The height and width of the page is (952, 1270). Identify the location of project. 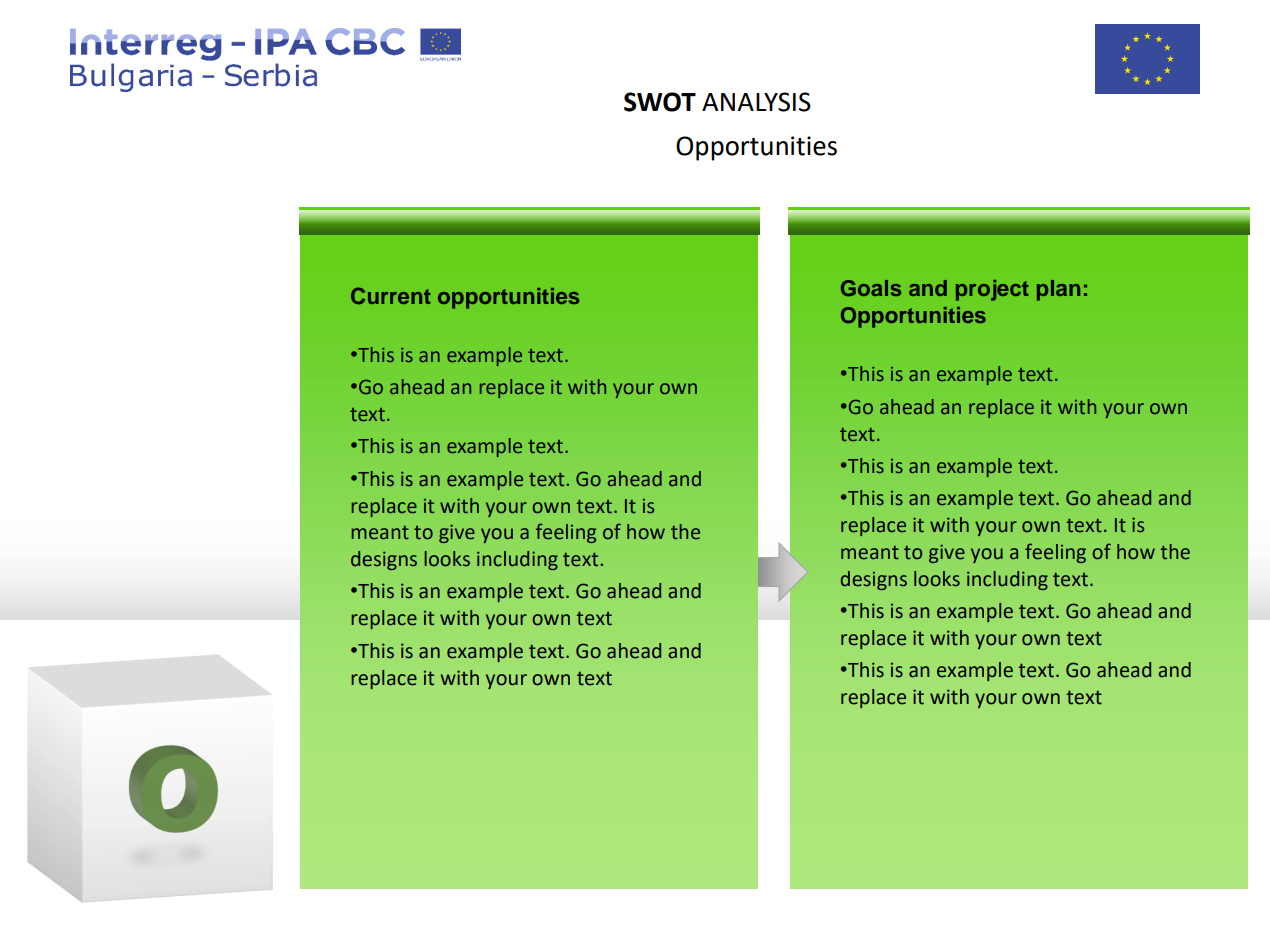
(992, 290).
